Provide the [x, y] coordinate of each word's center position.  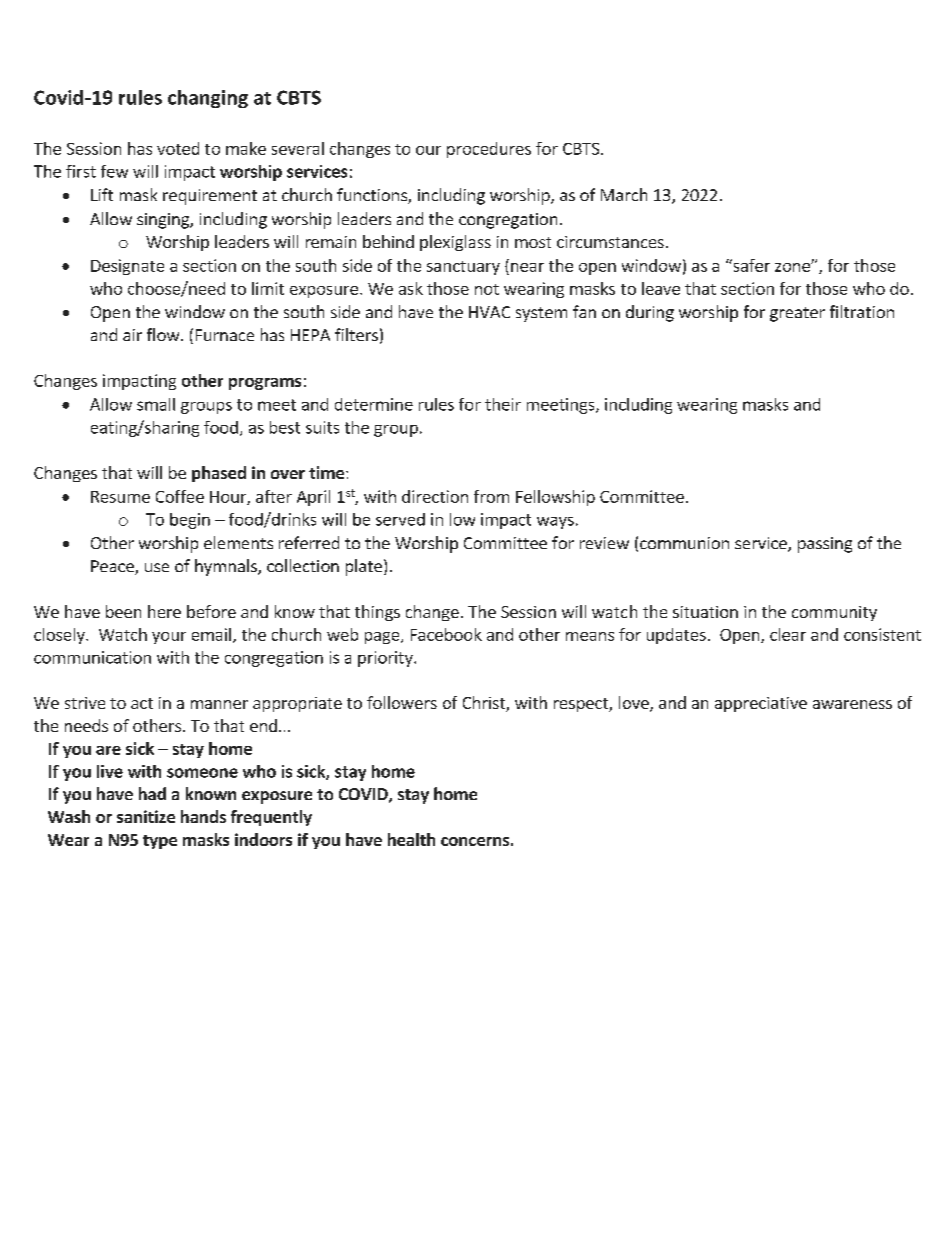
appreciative [761, 704]
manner [219, 704]
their [503, 404]
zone [793, 267]
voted [178, 148]
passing [825, 545]
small [156, 404]
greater [797, 314]
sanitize [146, 816]
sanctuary [463, 268]
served [400, 519]
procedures [489, 150]
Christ [485, 704]
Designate [127, 267]
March [624, 194]
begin [190, 521]
